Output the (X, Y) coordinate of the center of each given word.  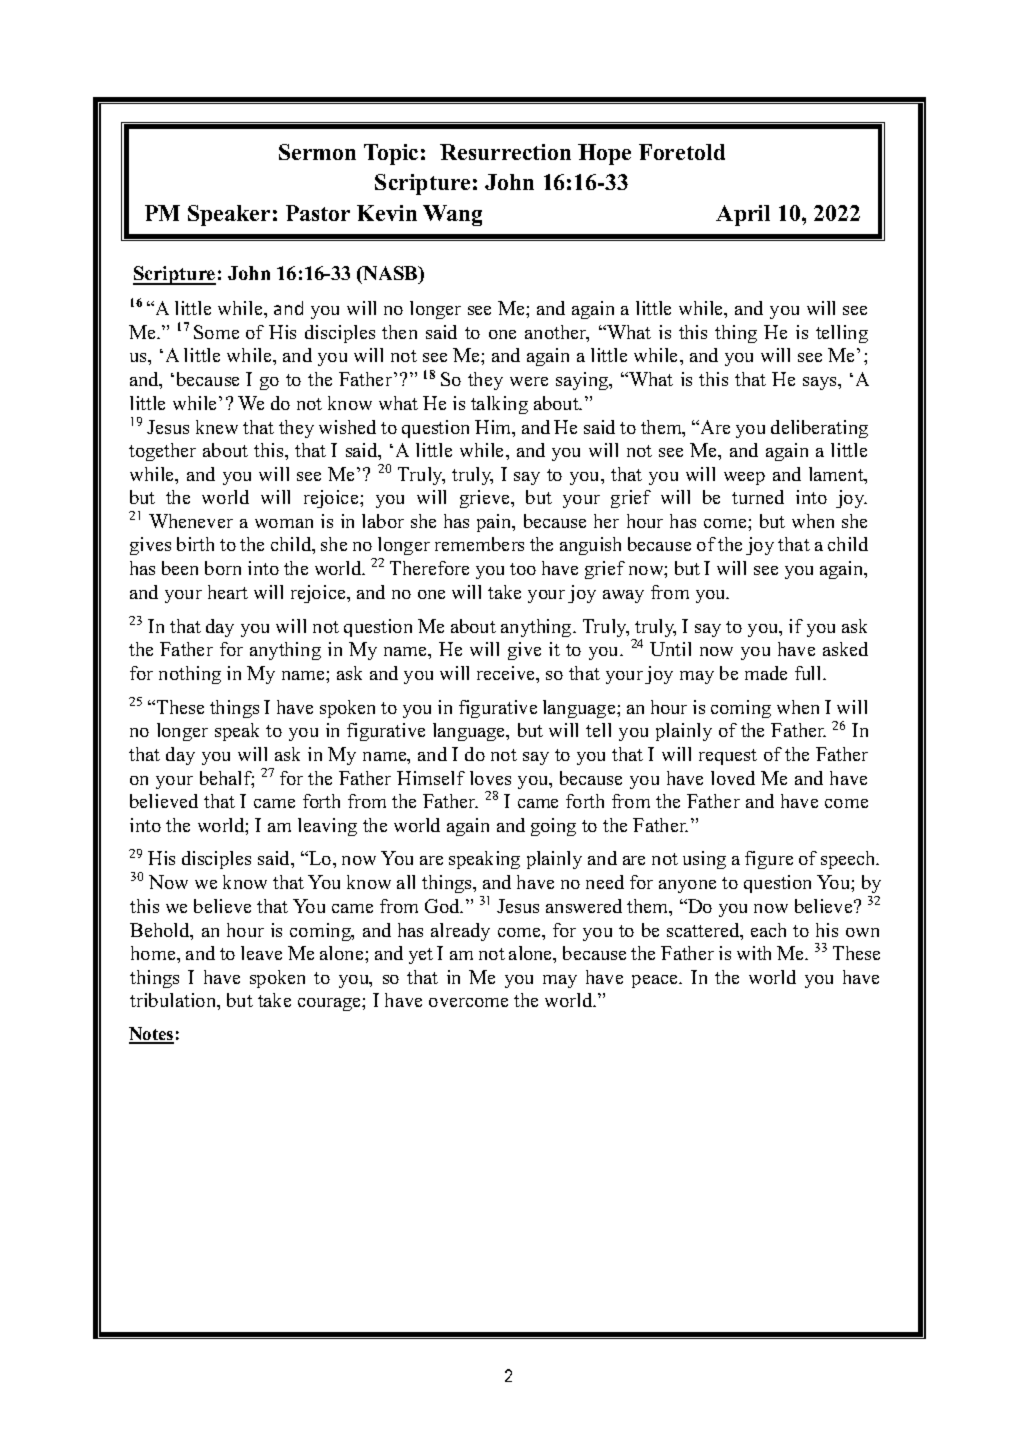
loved (733, 778)
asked (845, 649)
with (754, 953)
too (523, 569)
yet (421, 956)
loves (490, 778)
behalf (227, 779)
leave (261, 953)
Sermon (317, 152)
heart (228, 592)
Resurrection (505, 152)
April (743, 215)
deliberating (819, 429)
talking (499, 405)
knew (217, 427)
